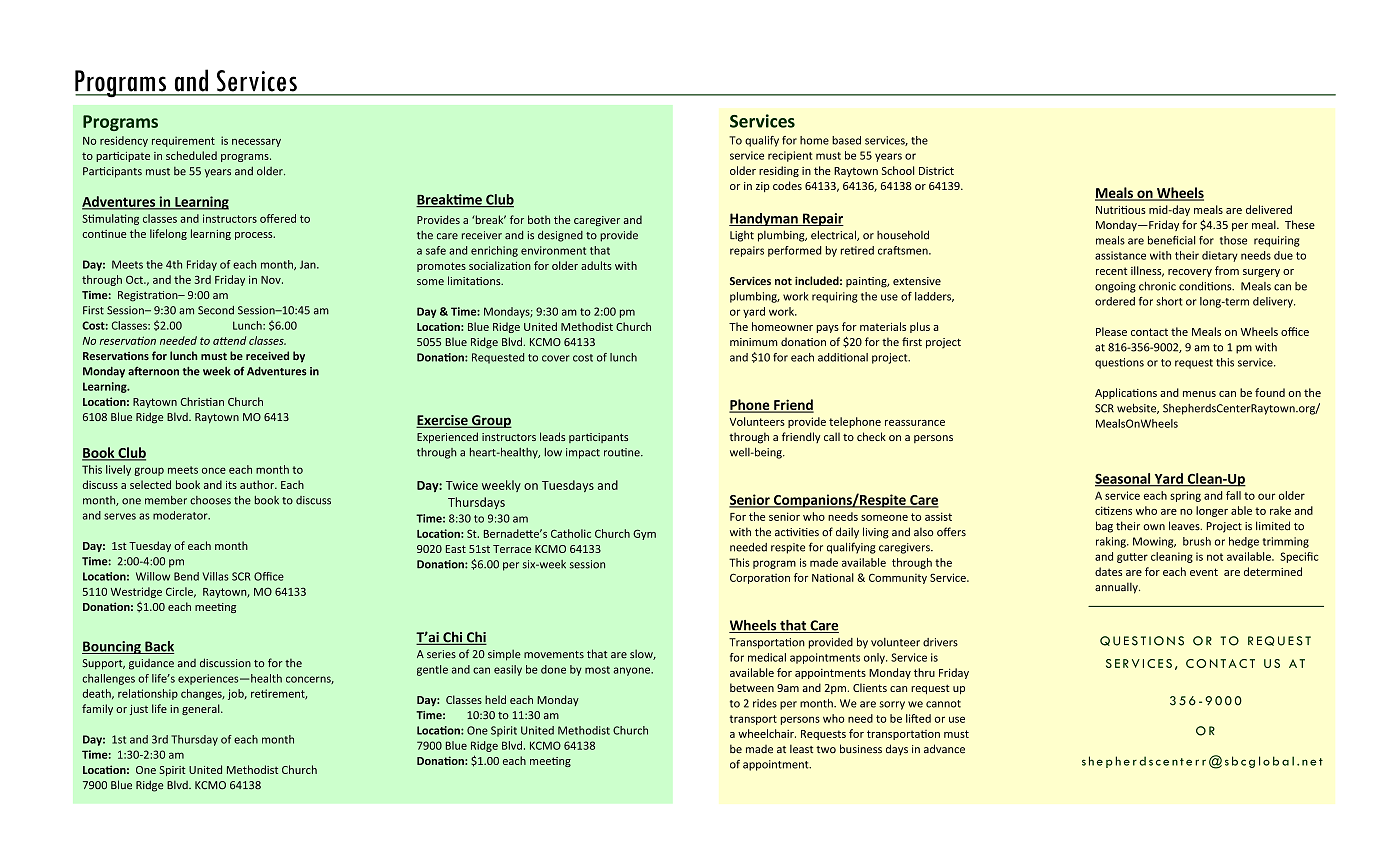 The image size is (1400, 850). Describe the element at coordinates (215, 576) in the page. I see `Villas` at that location.
